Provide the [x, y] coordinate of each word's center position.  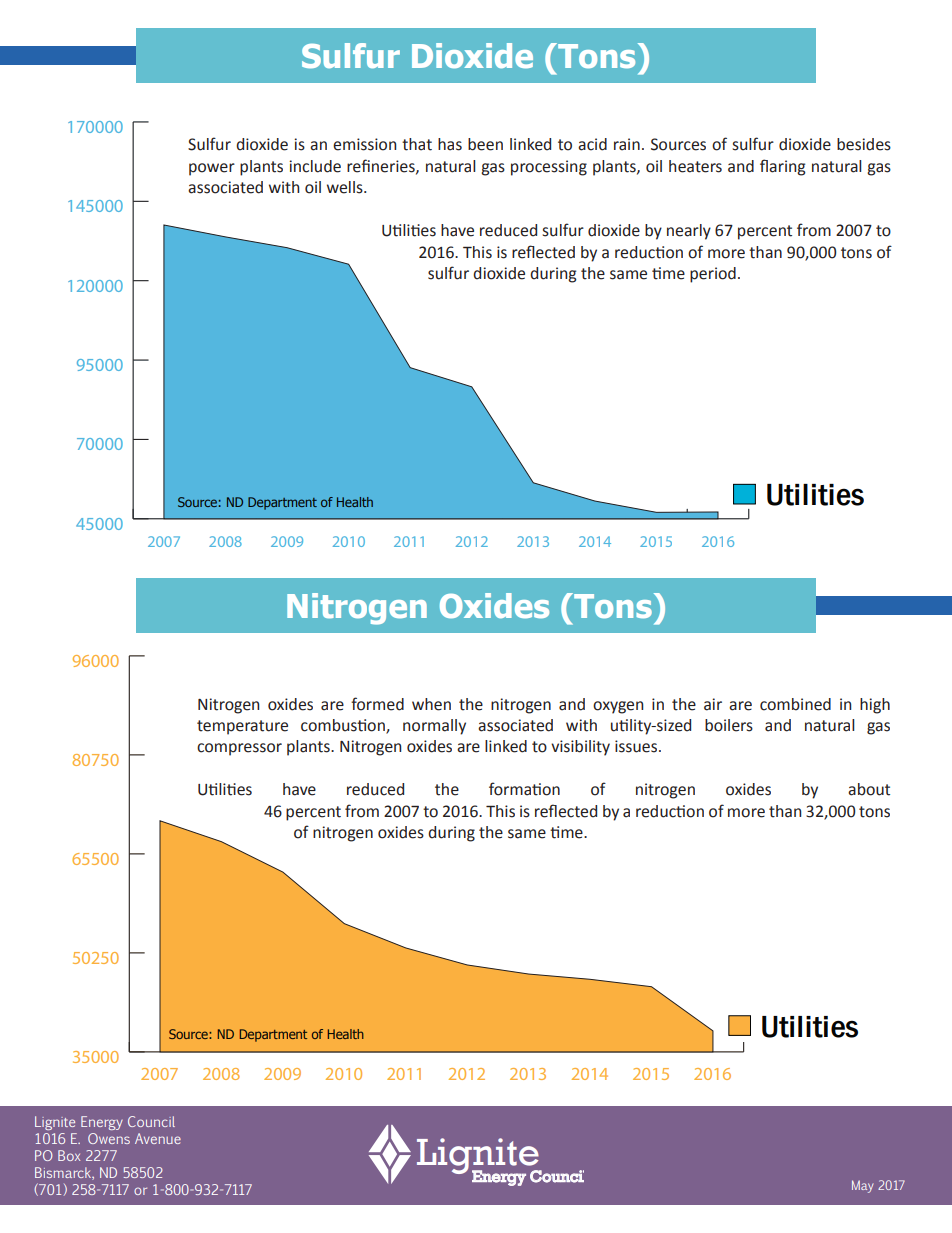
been [485, 144]
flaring [783, 167]
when [431, 704]
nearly [689, 232]
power [212, 169]
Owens [109, 1138]
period [713, 275]
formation [524, 789]
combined [795, 704]
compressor [239, 749]
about [869, 789]
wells [346, 187]
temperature [242, 727]
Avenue [158, 1138]
